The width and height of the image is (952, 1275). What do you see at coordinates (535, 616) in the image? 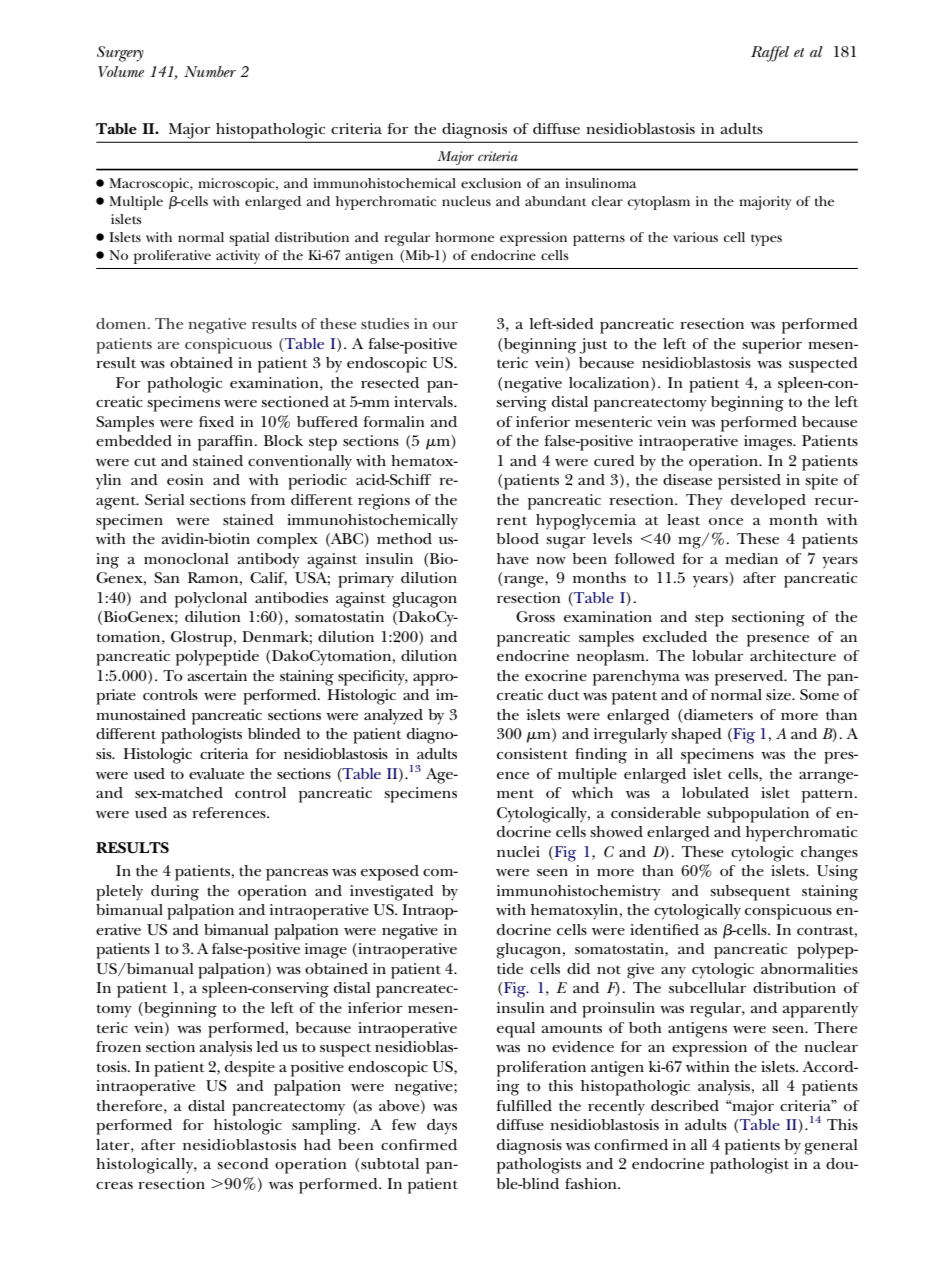
I see `Gross` at bounding box center [535, 616].
